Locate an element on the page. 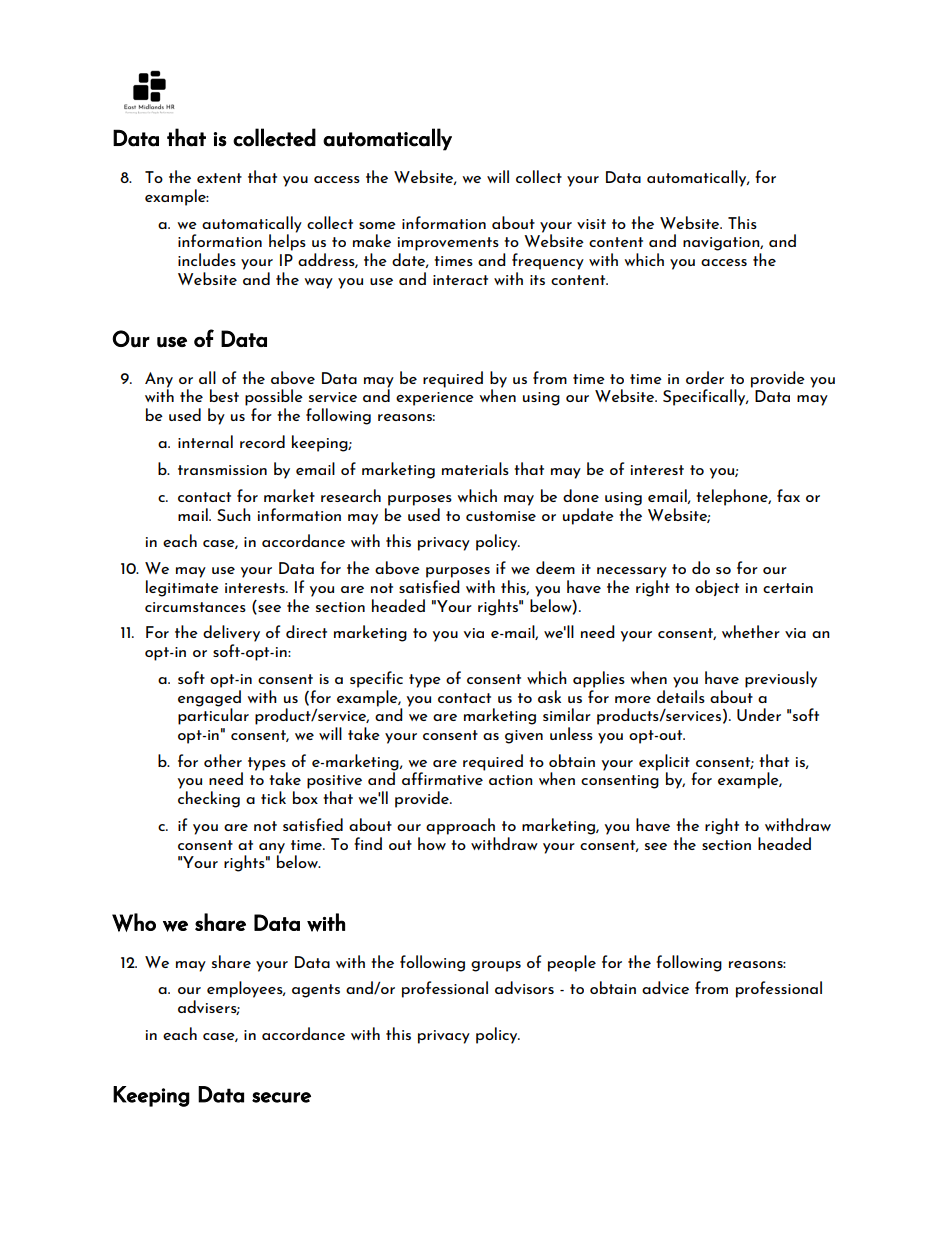  ask is located at coordinates (549, 696).
